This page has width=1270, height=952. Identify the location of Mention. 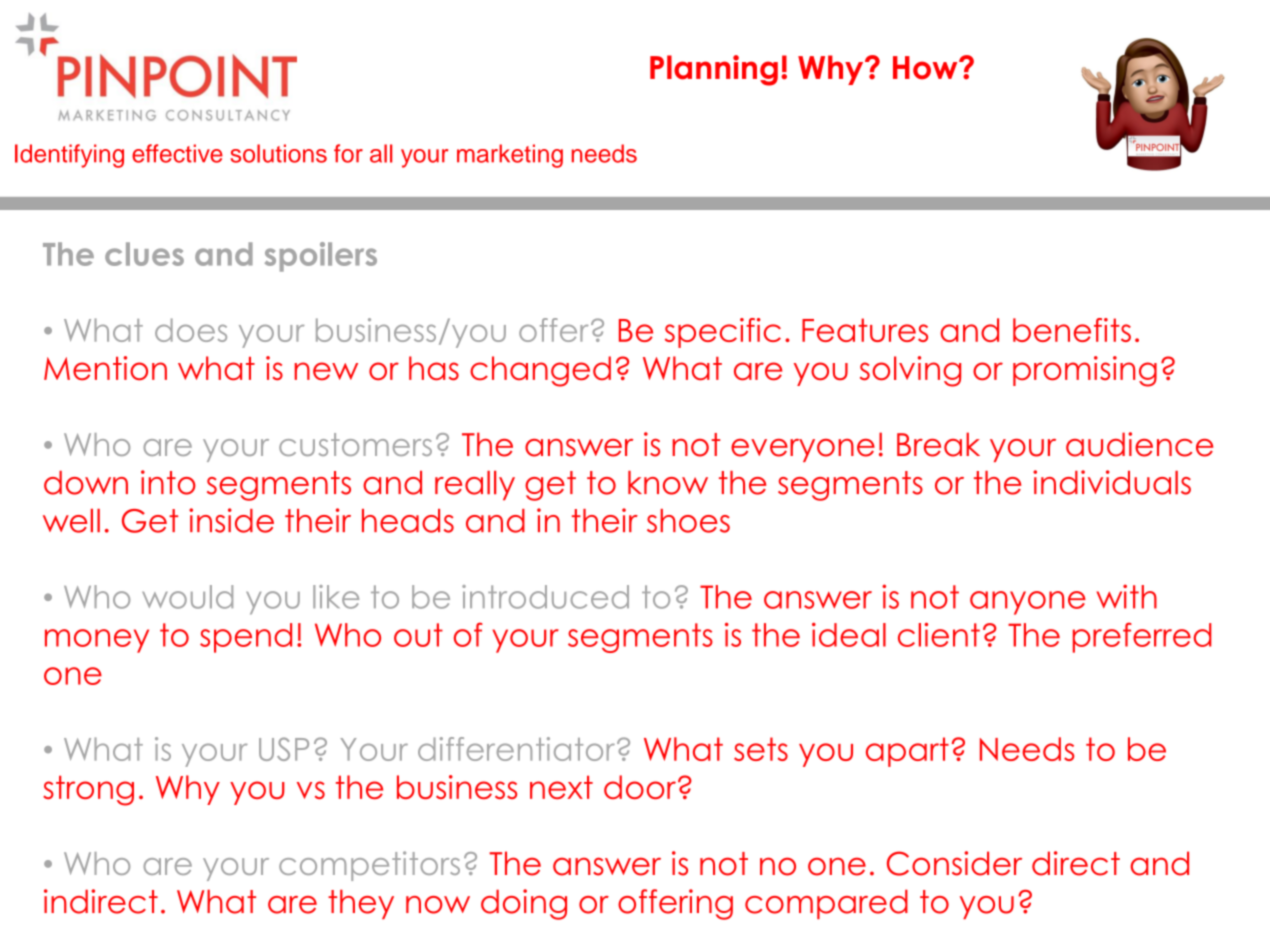
(105, 368).
